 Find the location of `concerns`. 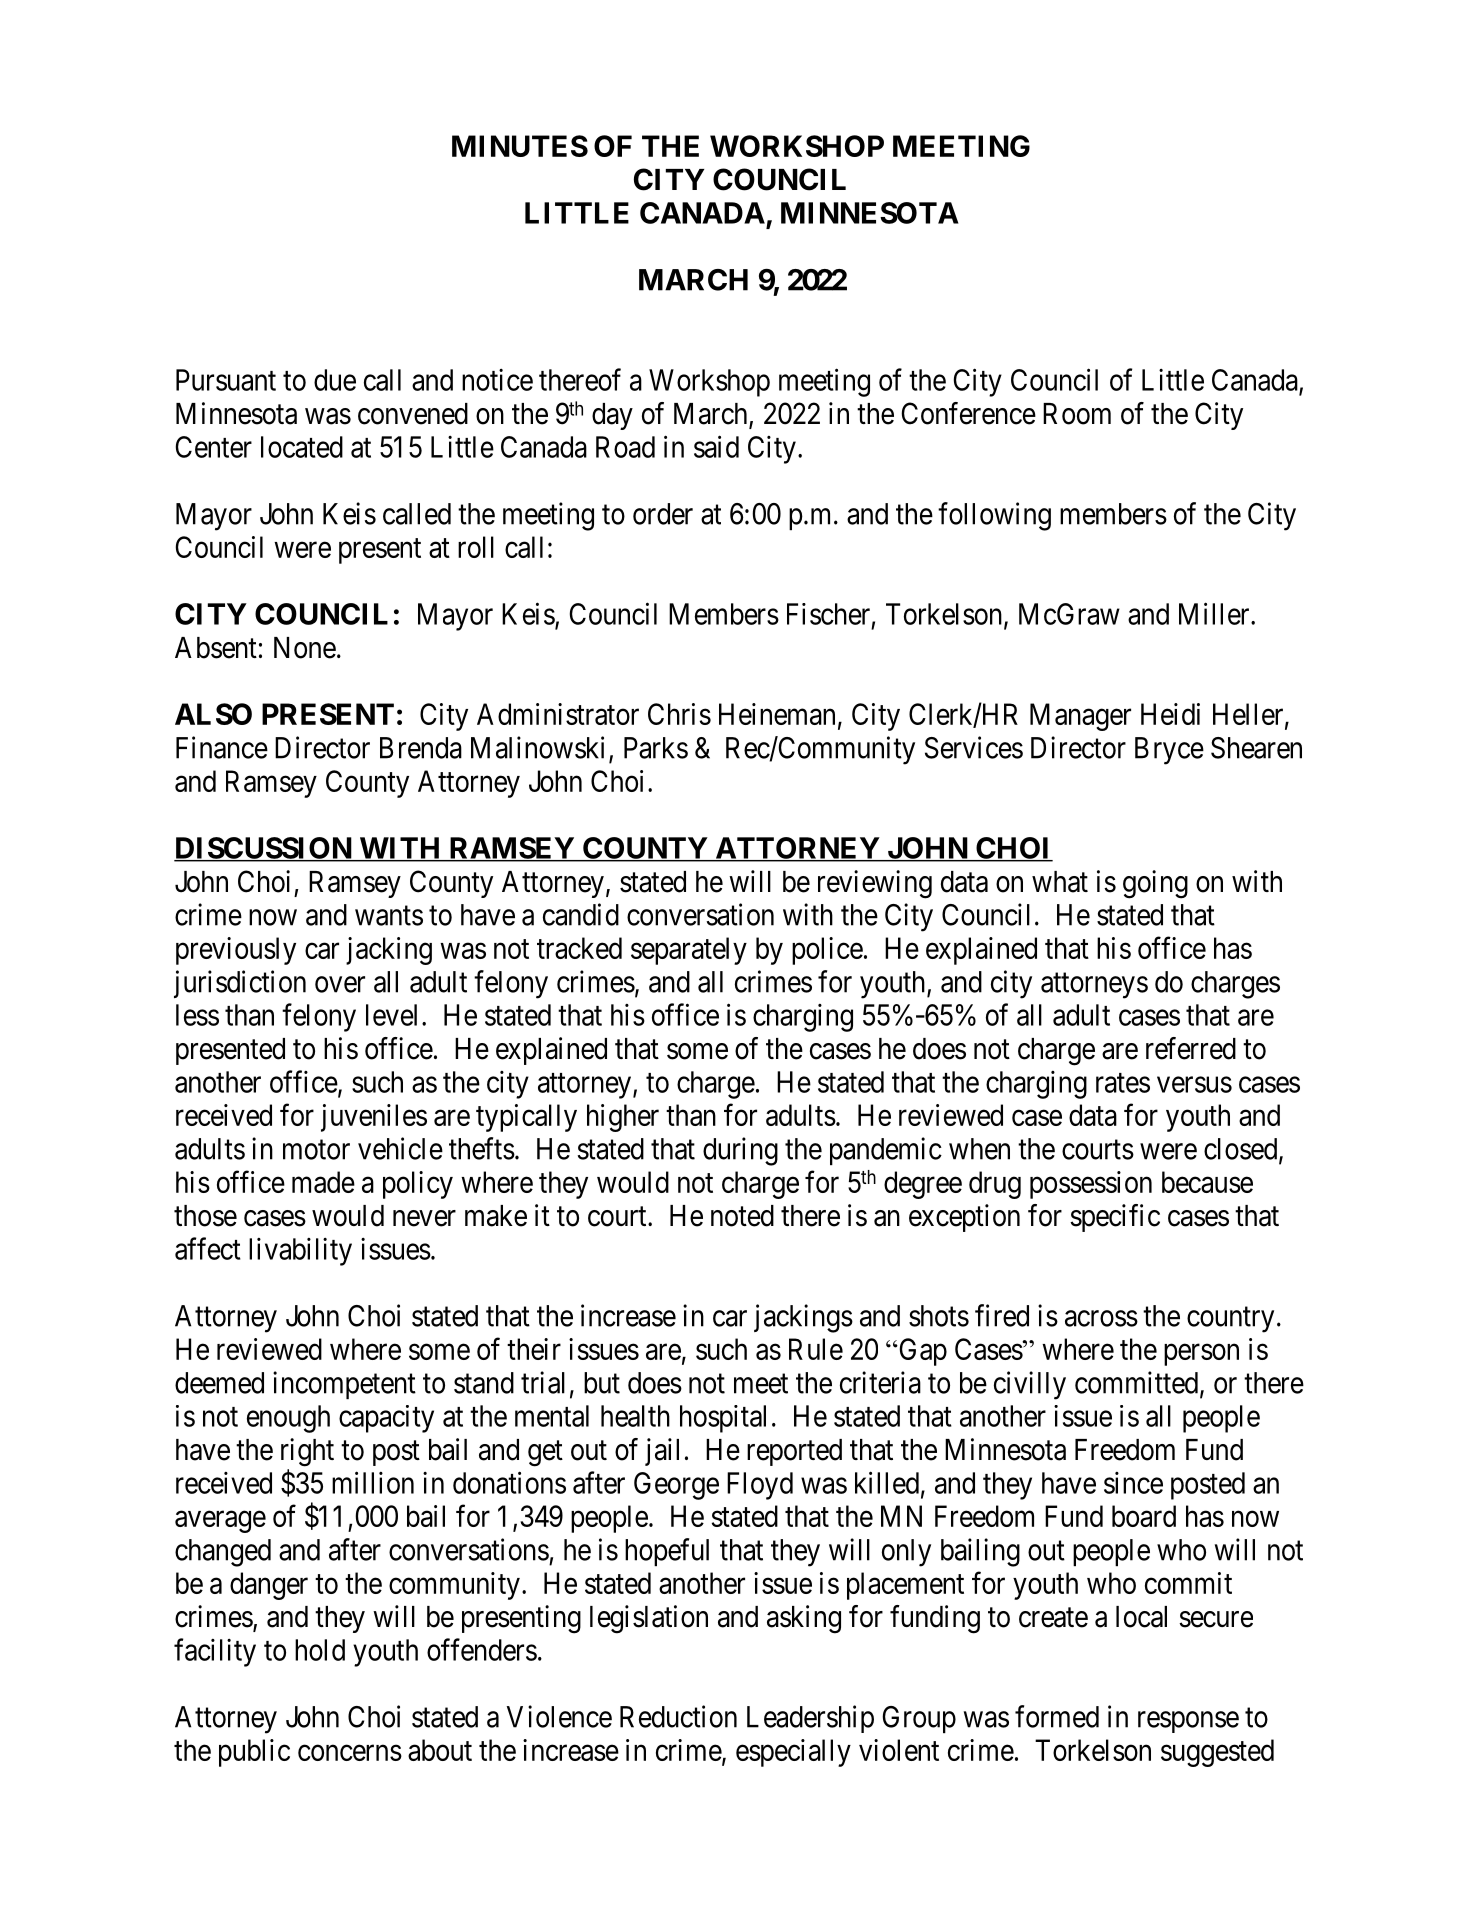

concerns is located at coordinates (350, 1753).
